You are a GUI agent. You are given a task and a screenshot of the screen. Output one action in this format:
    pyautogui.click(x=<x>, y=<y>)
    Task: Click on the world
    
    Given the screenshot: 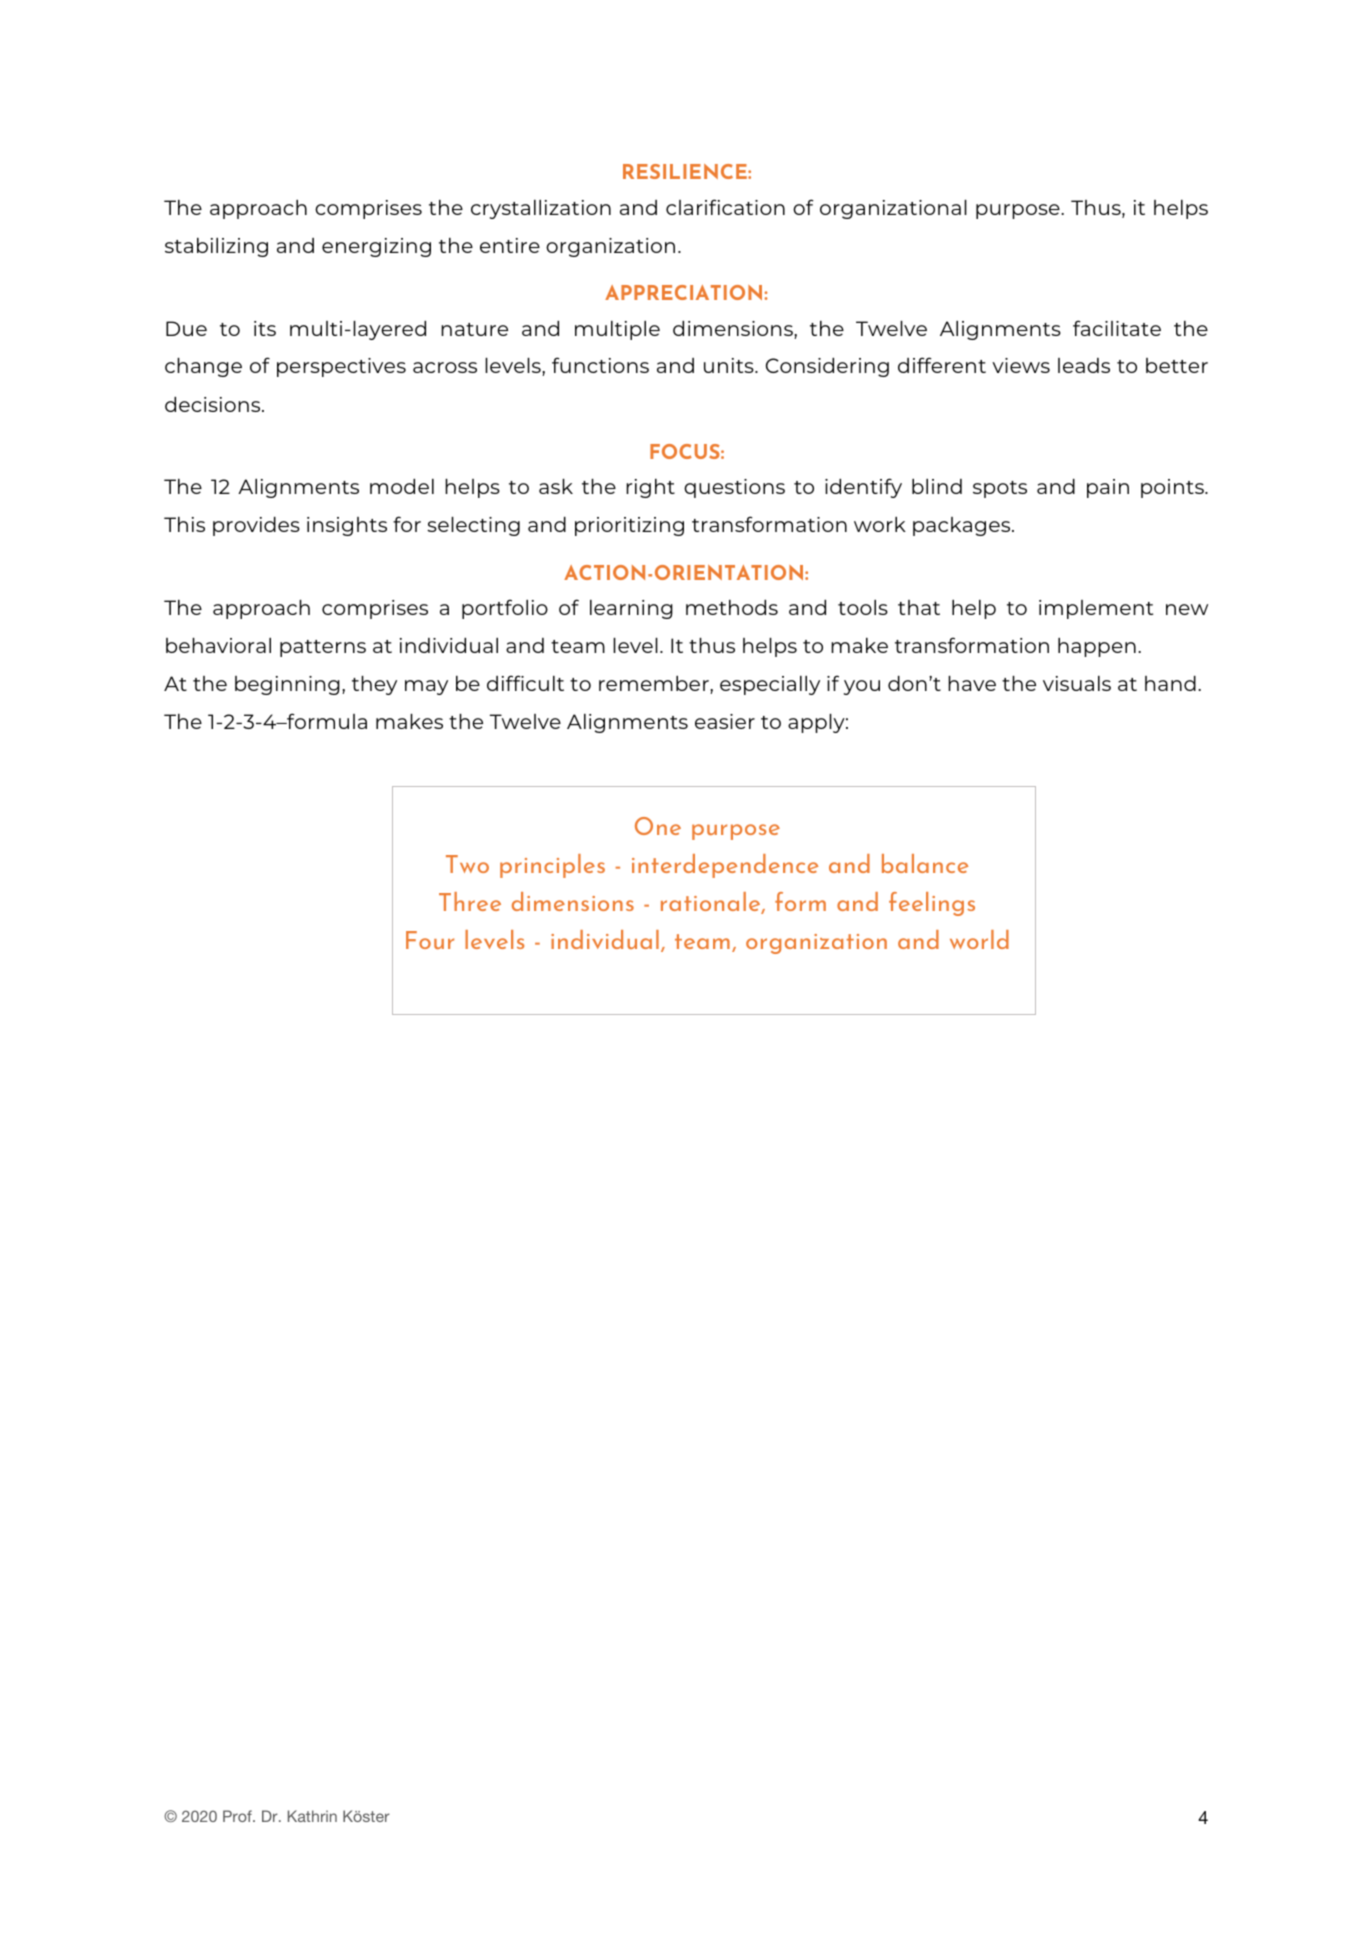 What is the action you would take?
    pyautogui.click(x=979, y=939)
